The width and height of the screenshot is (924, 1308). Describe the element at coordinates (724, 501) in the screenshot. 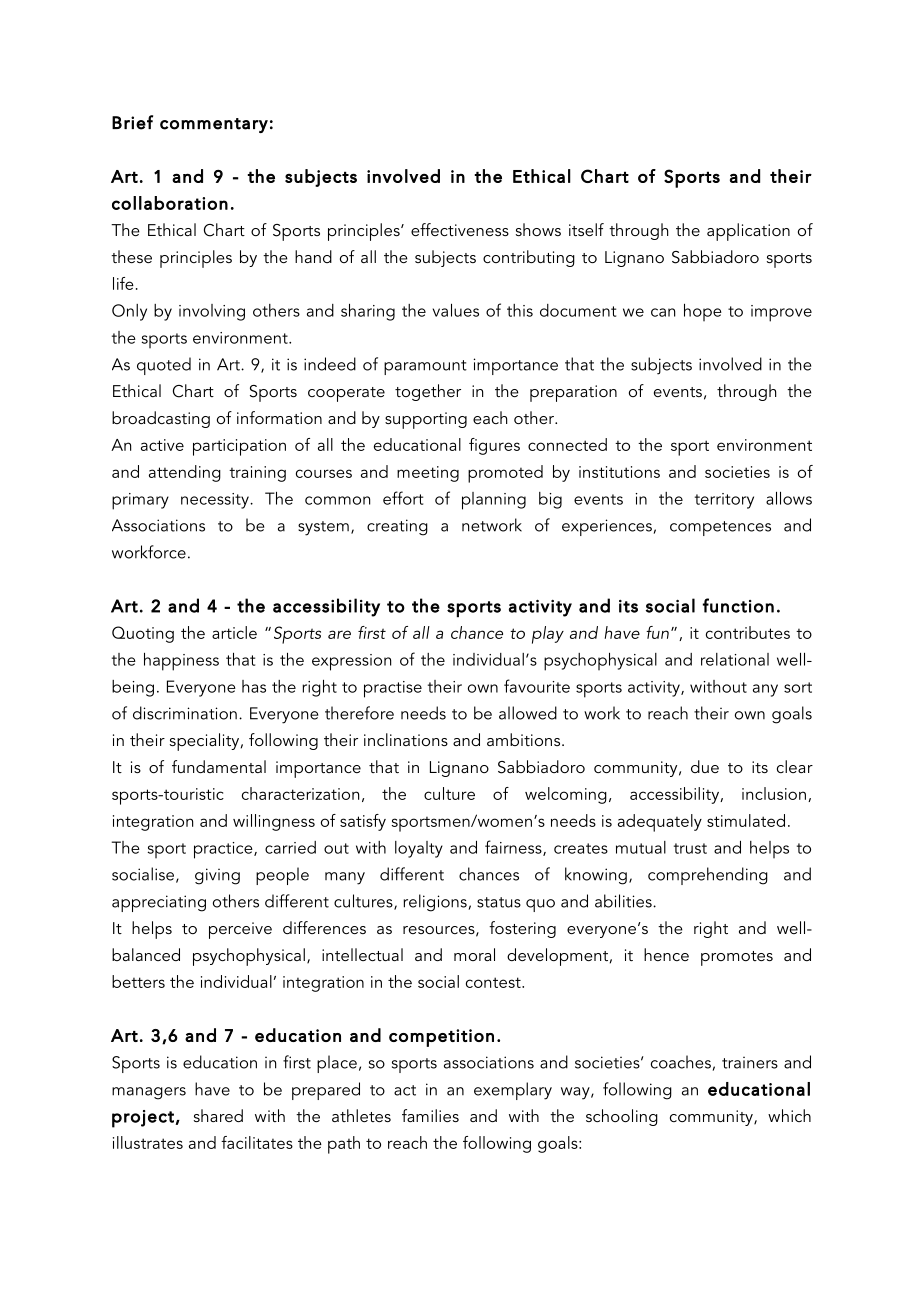

I see `territory` at that location.
